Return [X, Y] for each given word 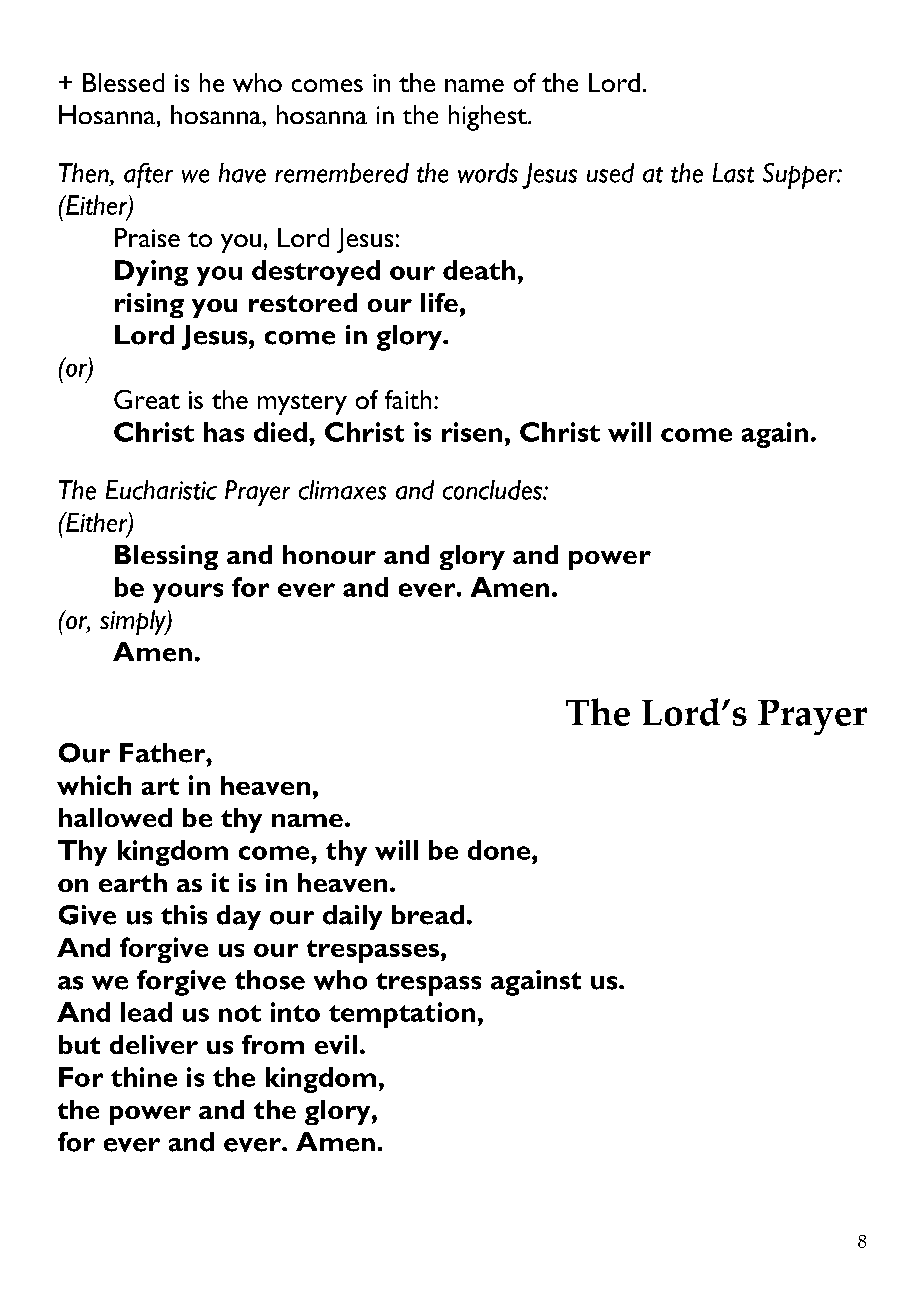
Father [164, 753]
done [500, 850]
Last [733, 173]
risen [472, 432]
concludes [493, 490]
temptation [402, 1015]
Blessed [123, 82]
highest [489, 118]
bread [428, 915]
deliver [154, 1044]
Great [147, 399]
